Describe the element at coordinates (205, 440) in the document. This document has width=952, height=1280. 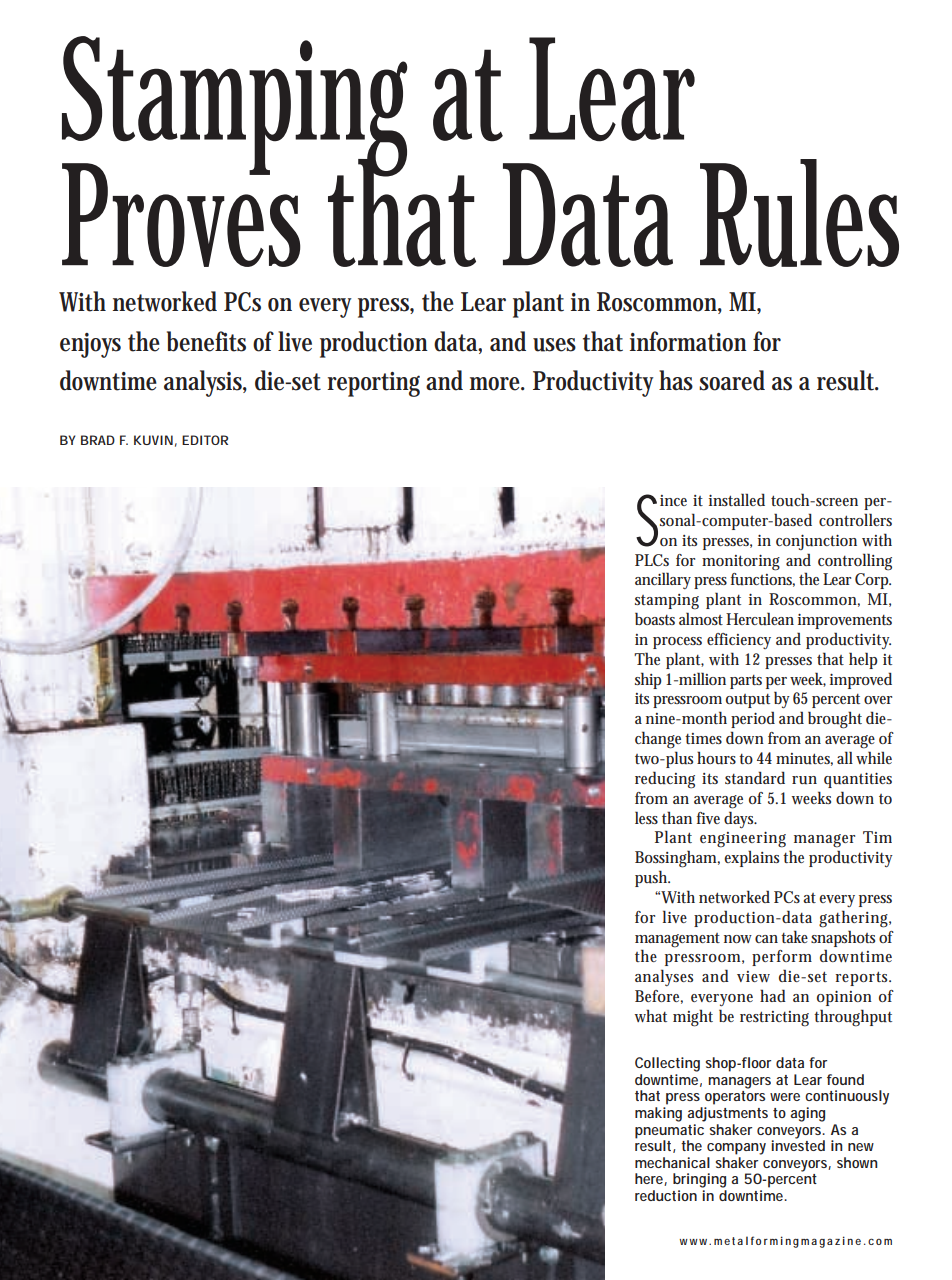
I see `EDITOR` at that location.
